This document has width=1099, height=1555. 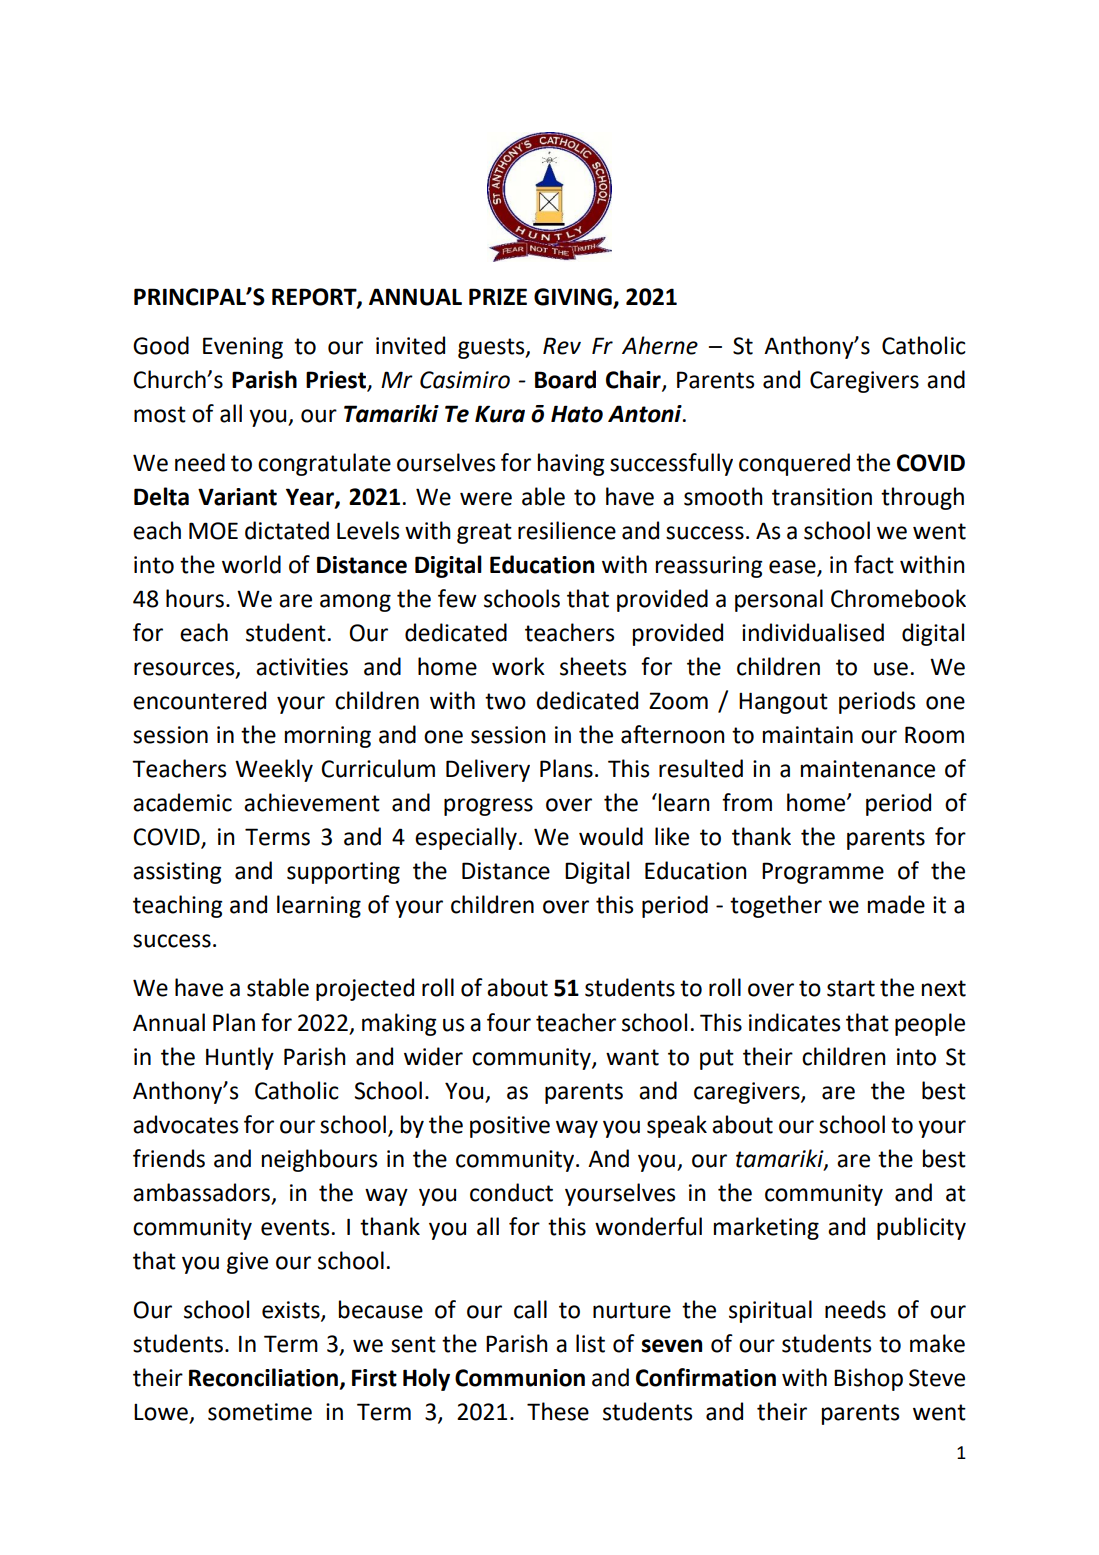 What do you see at coordinates (520, 1378) in the document?
I see `Communion` at bounding box center [520, 1378].
